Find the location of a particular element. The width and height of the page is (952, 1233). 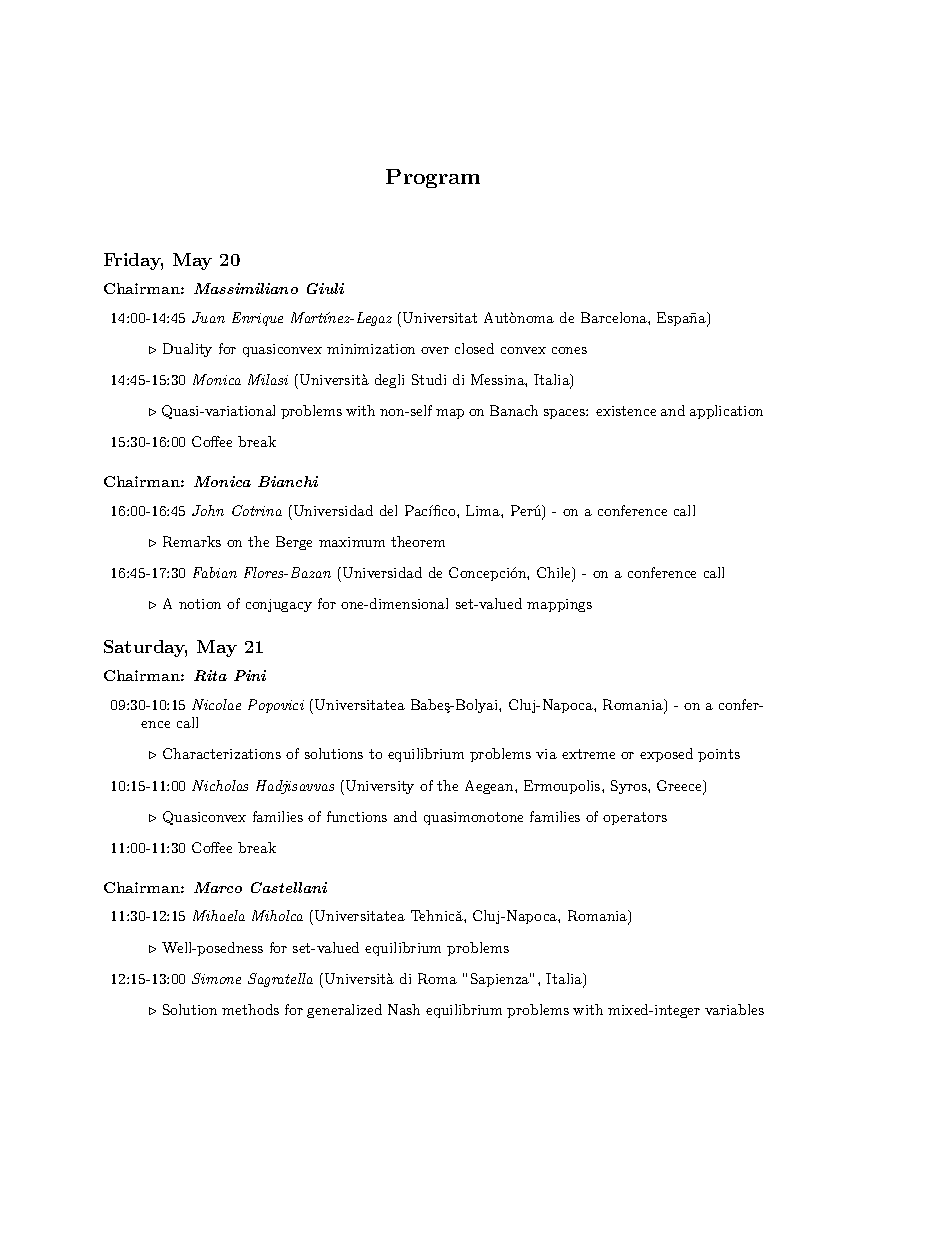

Program is located at coordinates (433, 178).
